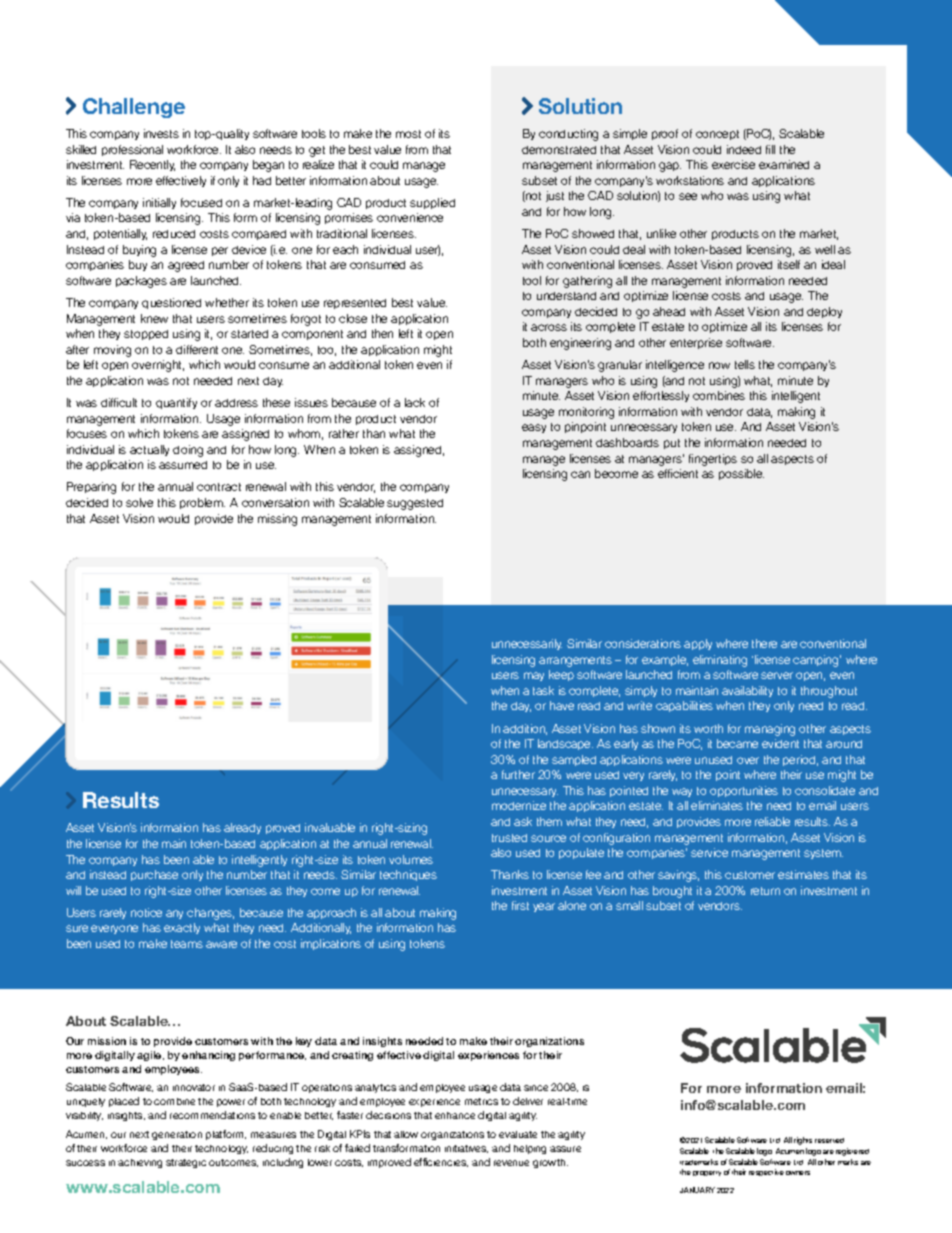 Image resolution: width=952 pixels, height=1233 pixels. Describe the element at coordinates (766, 1172) in the page. I see `respective` at that location.
